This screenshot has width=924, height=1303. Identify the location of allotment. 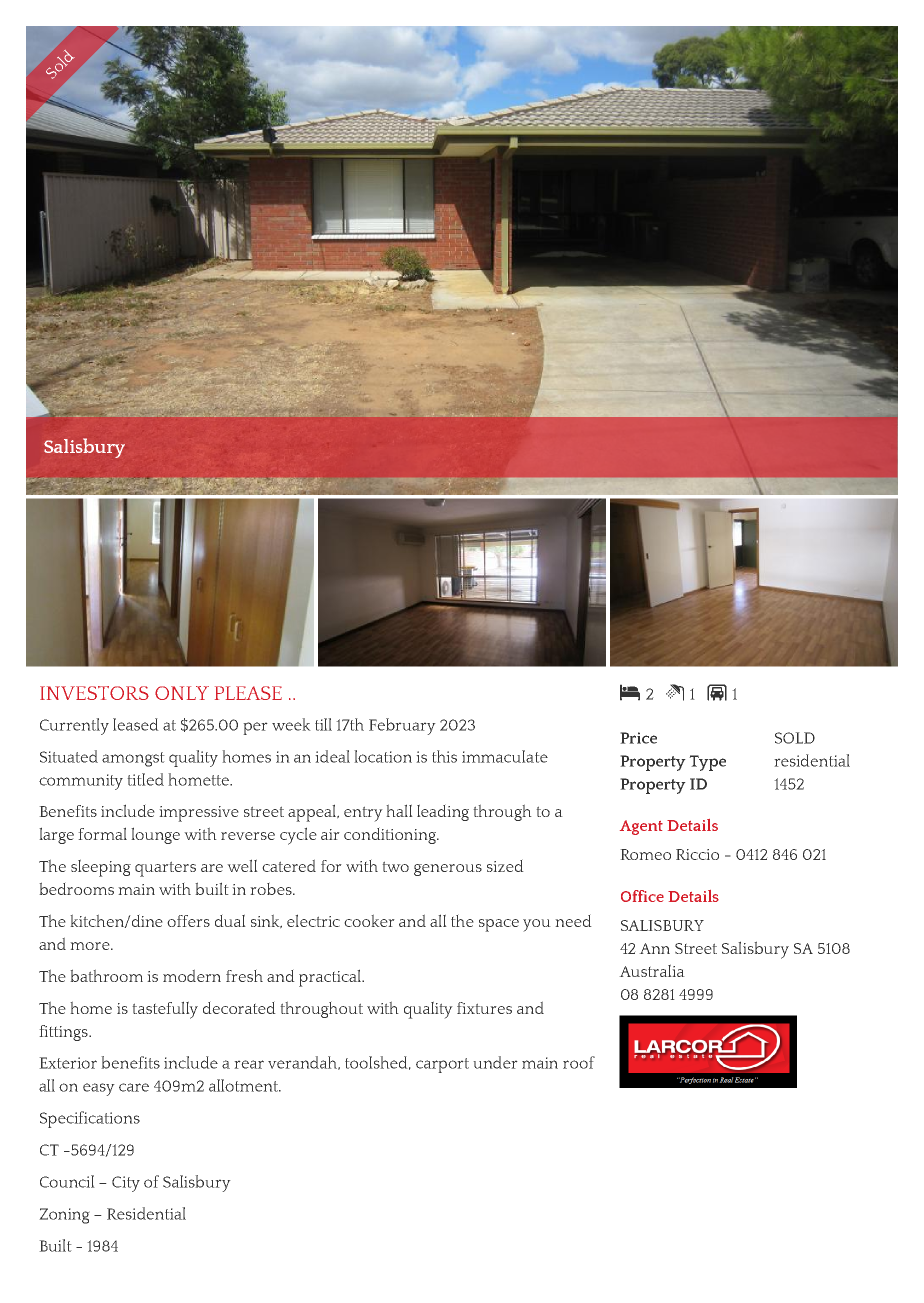
(244, 1085).
